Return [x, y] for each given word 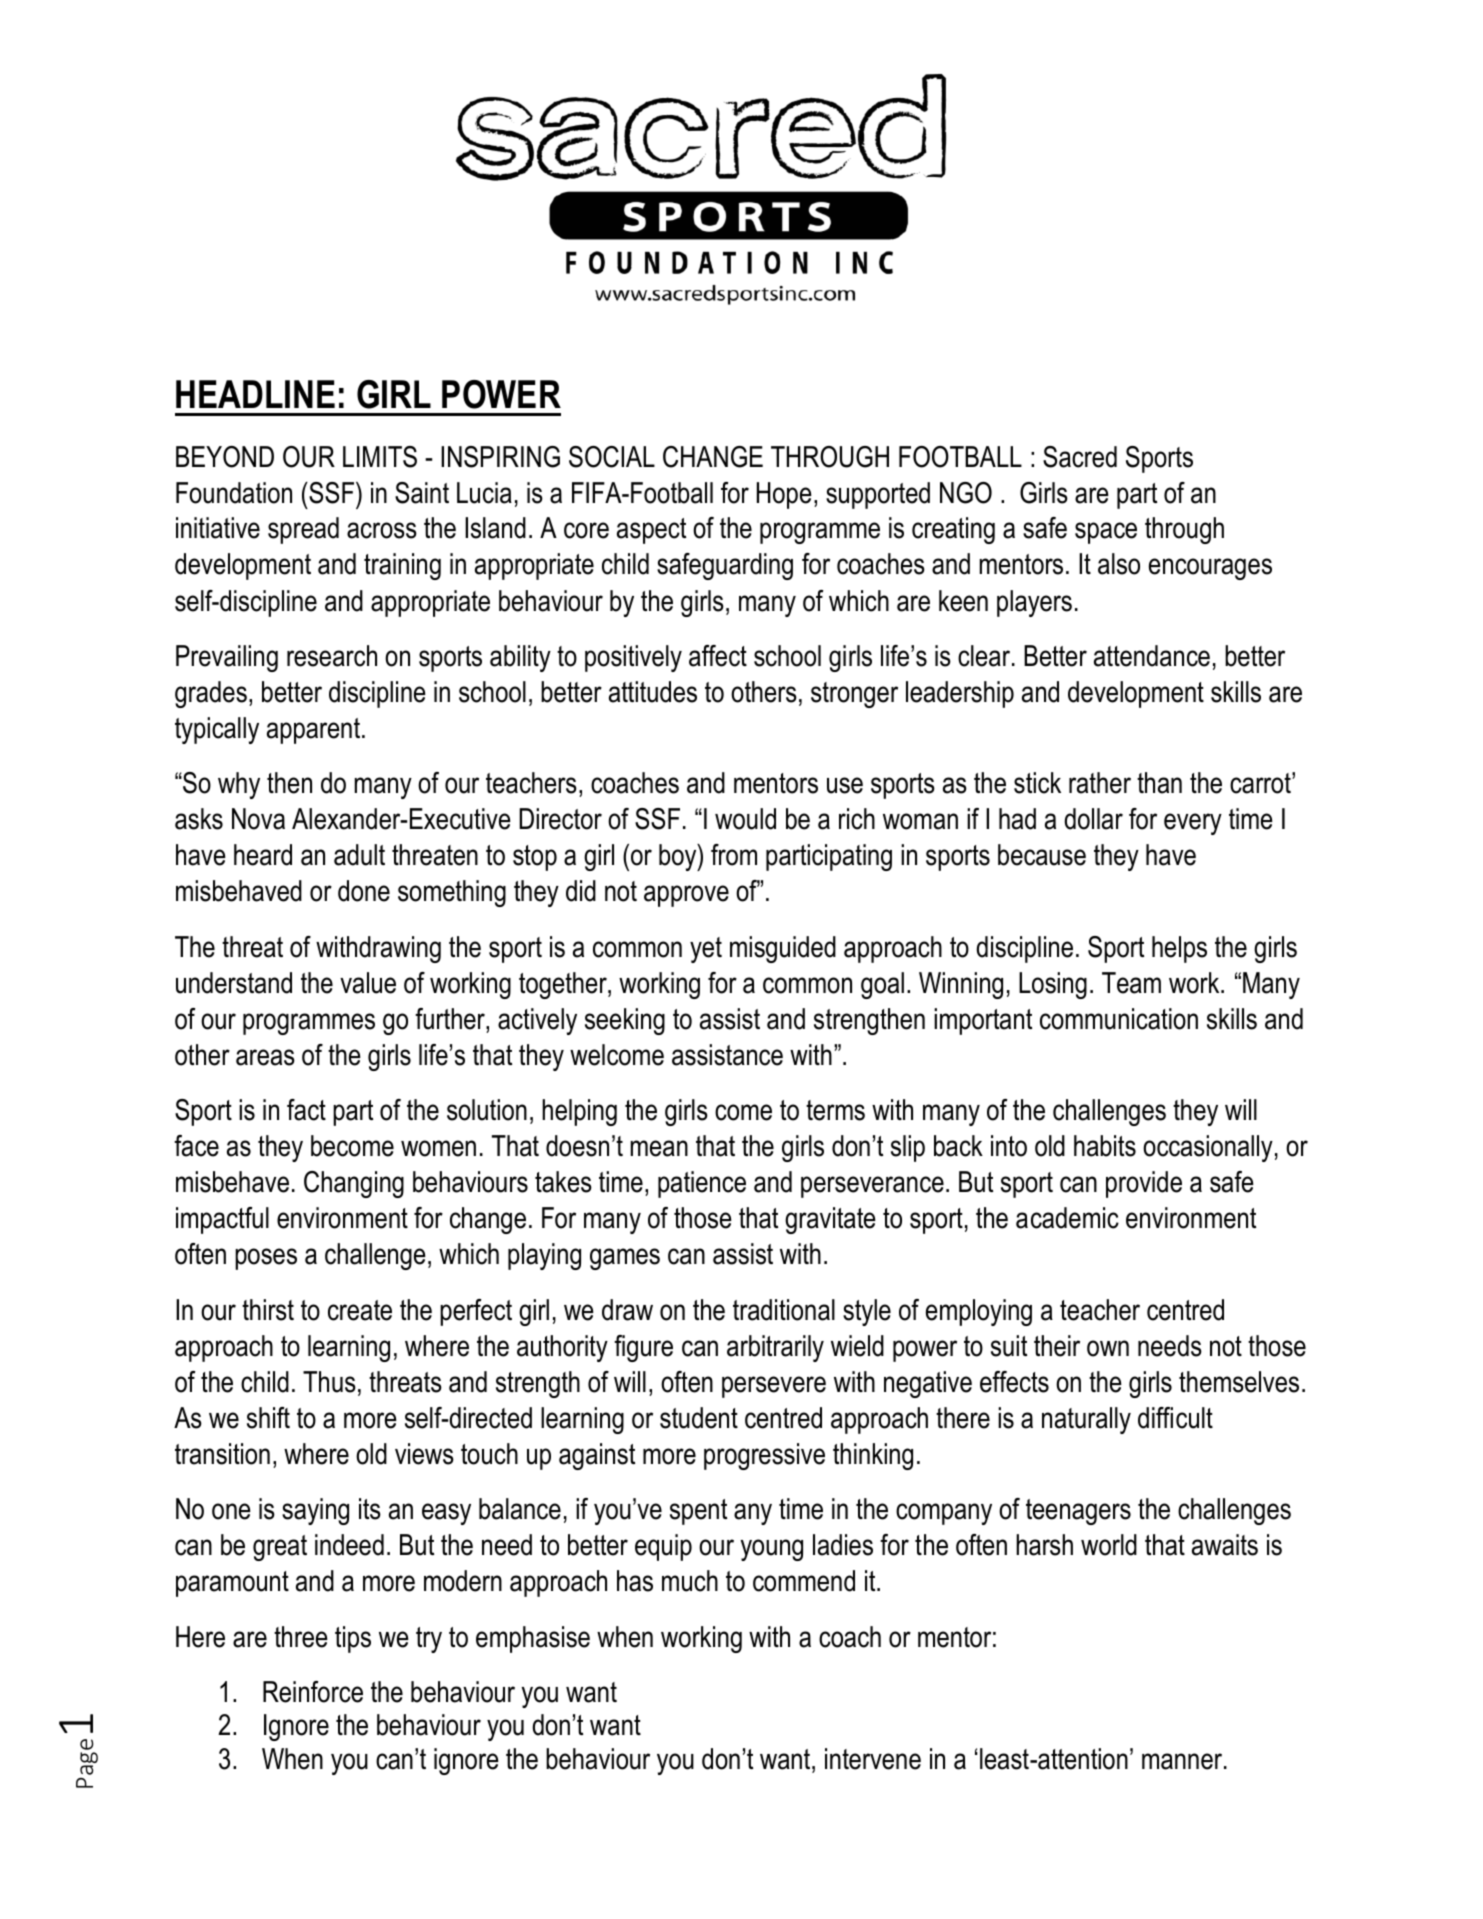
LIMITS [380, 457]
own [1108, 1348]
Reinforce [313, 1692]
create [360, 1310]
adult [359, 855]
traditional [784, 1310]
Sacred [1080, 457]
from [734, 855]
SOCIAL [612, 457]
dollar [1093, 819]
